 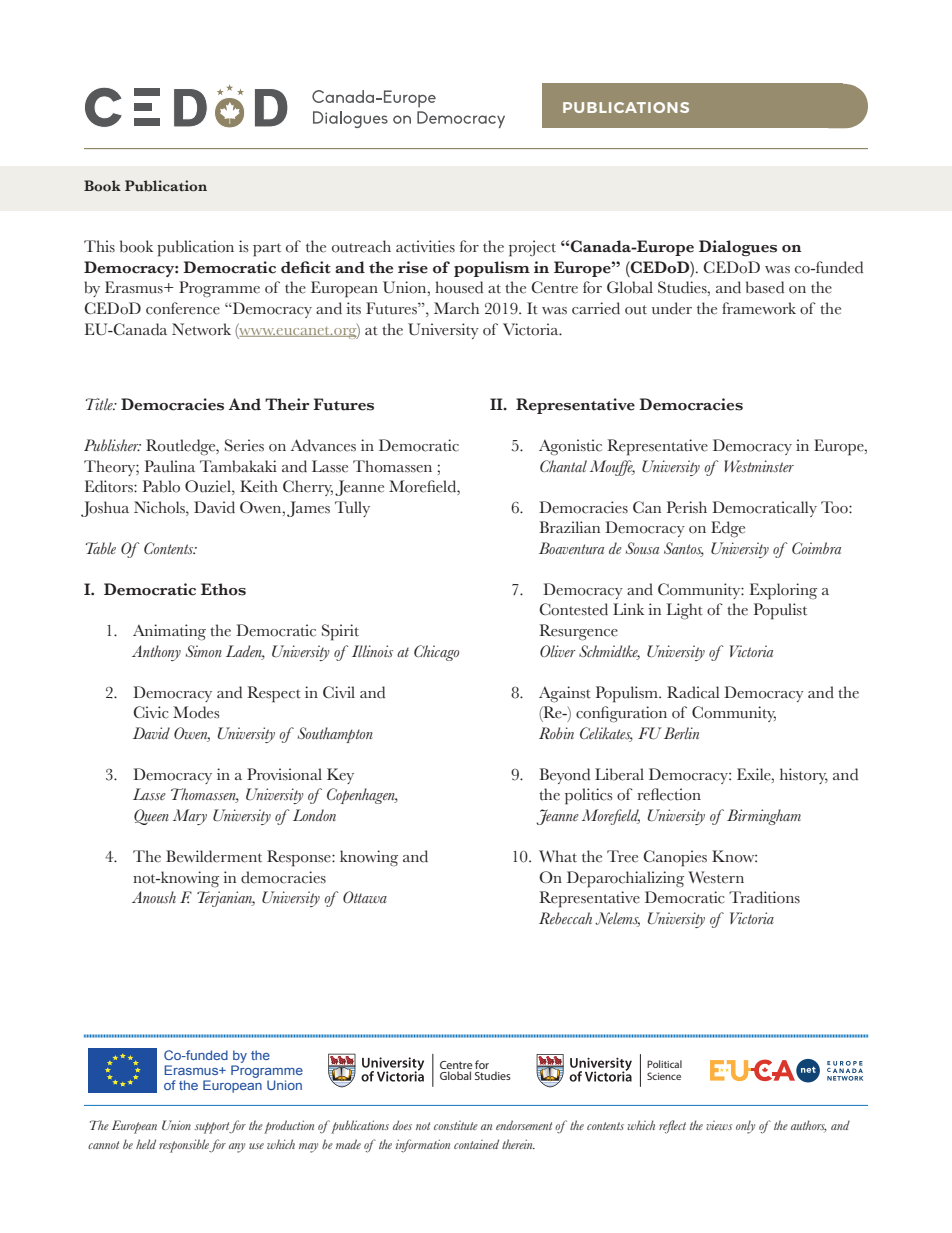 What do you see at coordinates (213, 1128) in the screenshot?
I see `support` at bounding box center [213, 1128].
